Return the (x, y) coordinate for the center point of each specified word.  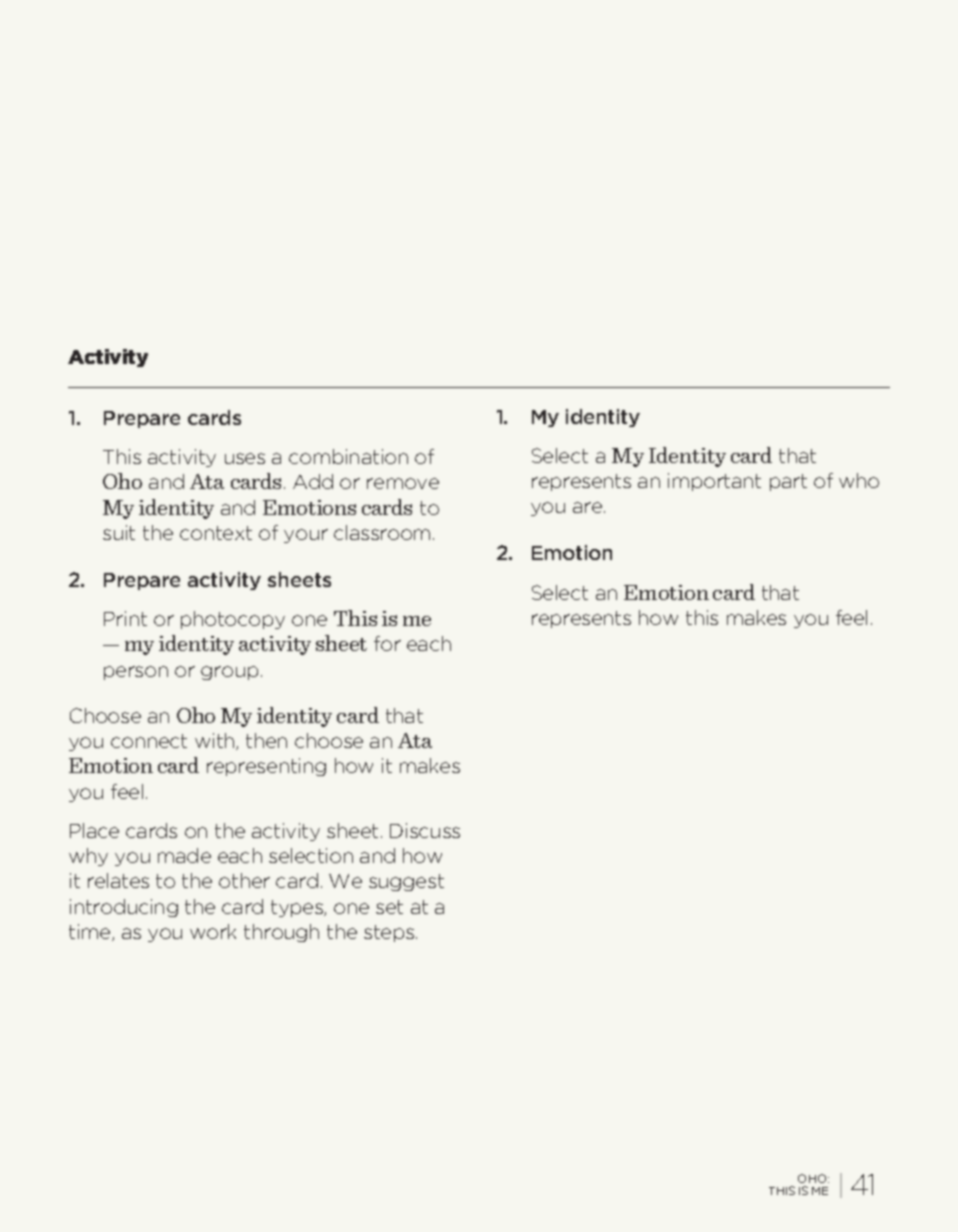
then (266, 740)
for (387, 643)
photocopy (233, 620)
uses (245, 458)
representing (266, 767)
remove (403, 483)
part (788, 482)
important (714, 482)
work (213, 931)
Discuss (425, 830)
